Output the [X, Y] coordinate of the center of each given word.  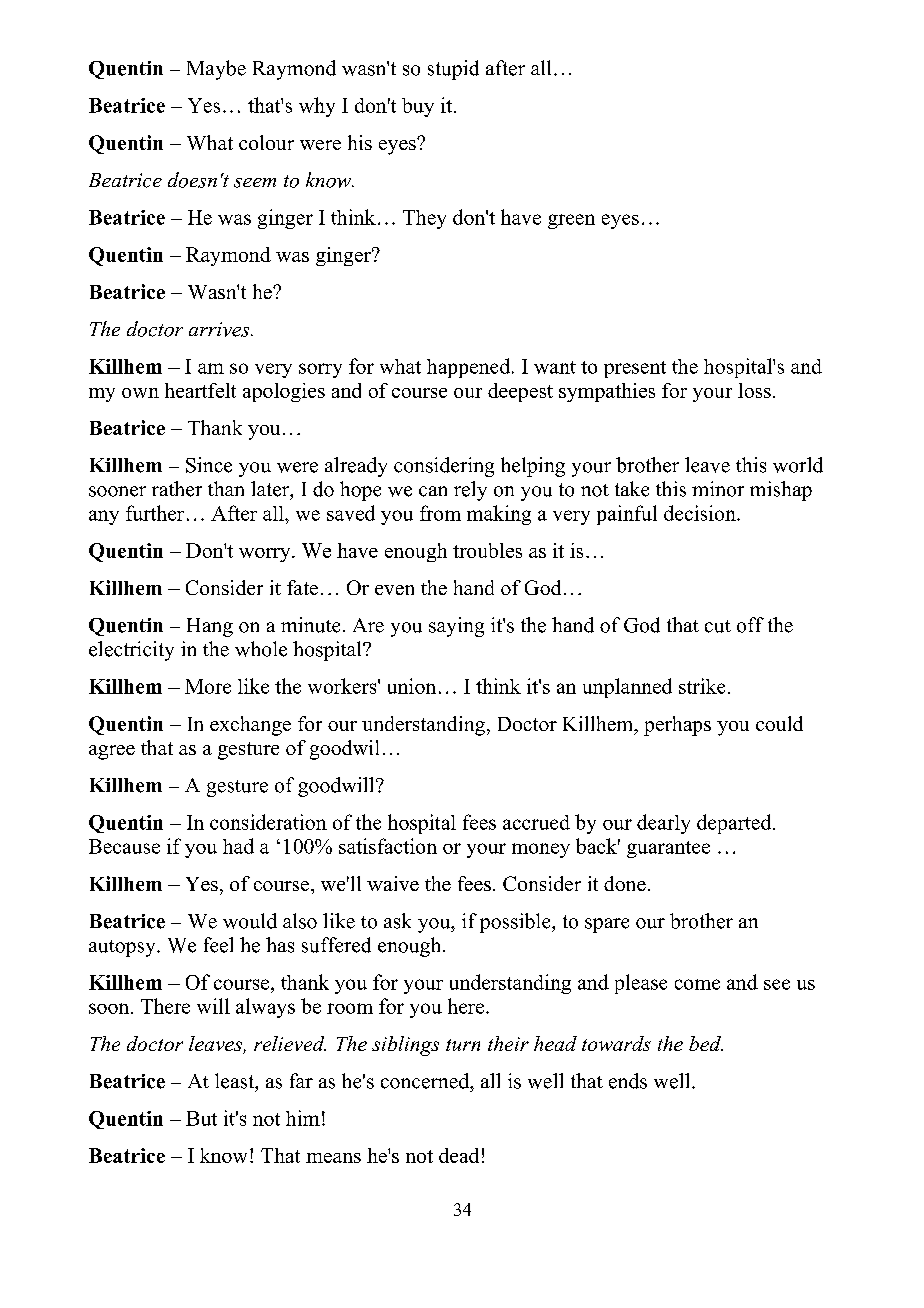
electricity [131, 651]
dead [459, 1155]
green [571, 221]
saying [456, 627]
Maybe [216, 70]
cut [718, 626]
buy [418, 107]
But [201, 1118]
